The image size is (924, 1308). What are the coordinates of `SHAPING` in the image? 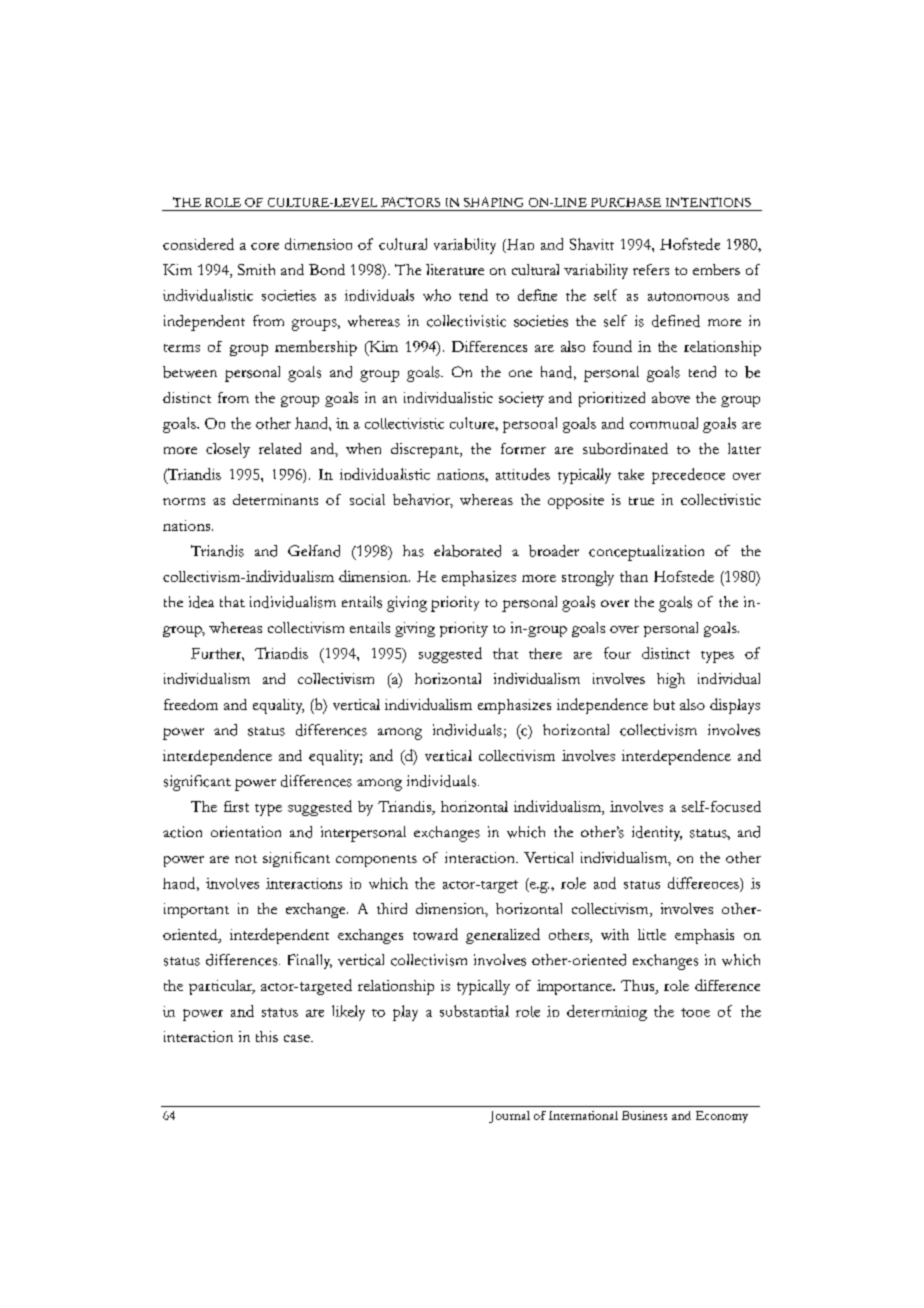 It's located at (493, 202).
